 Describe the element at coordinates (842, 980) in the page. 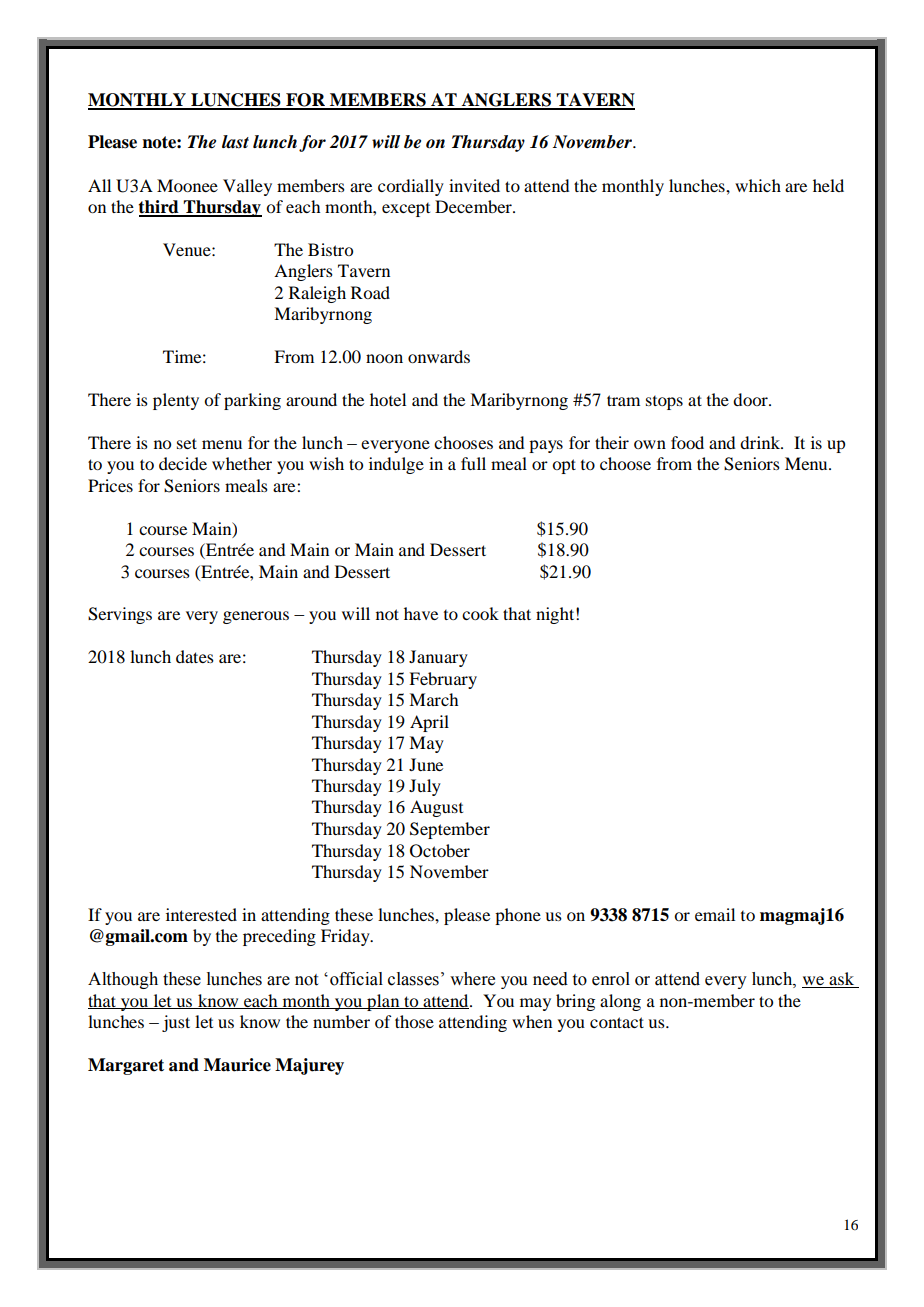

I see `ask` at that location.
